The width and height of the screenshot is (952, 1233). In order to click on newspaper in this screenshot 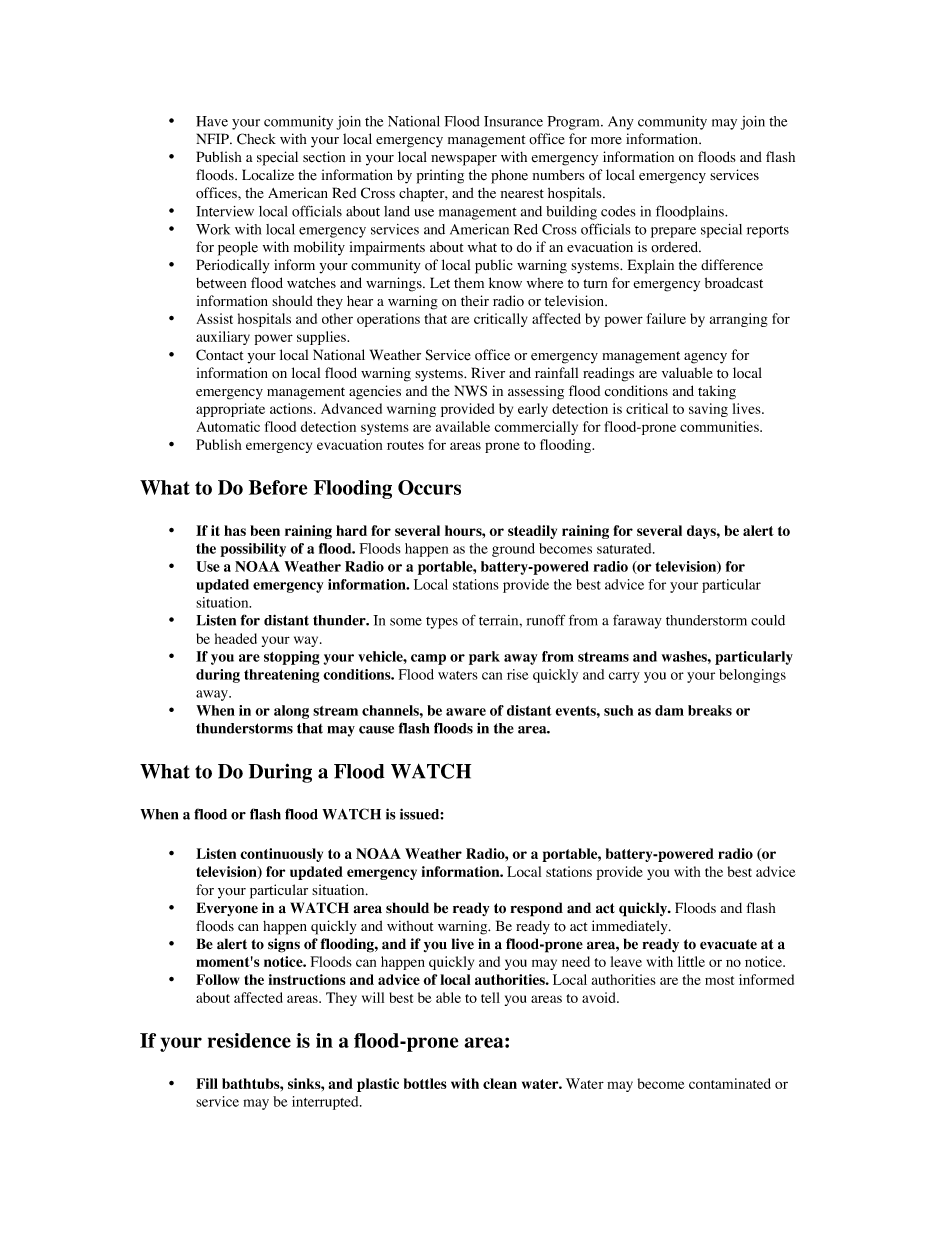, I will do `click(464, 160)`.
